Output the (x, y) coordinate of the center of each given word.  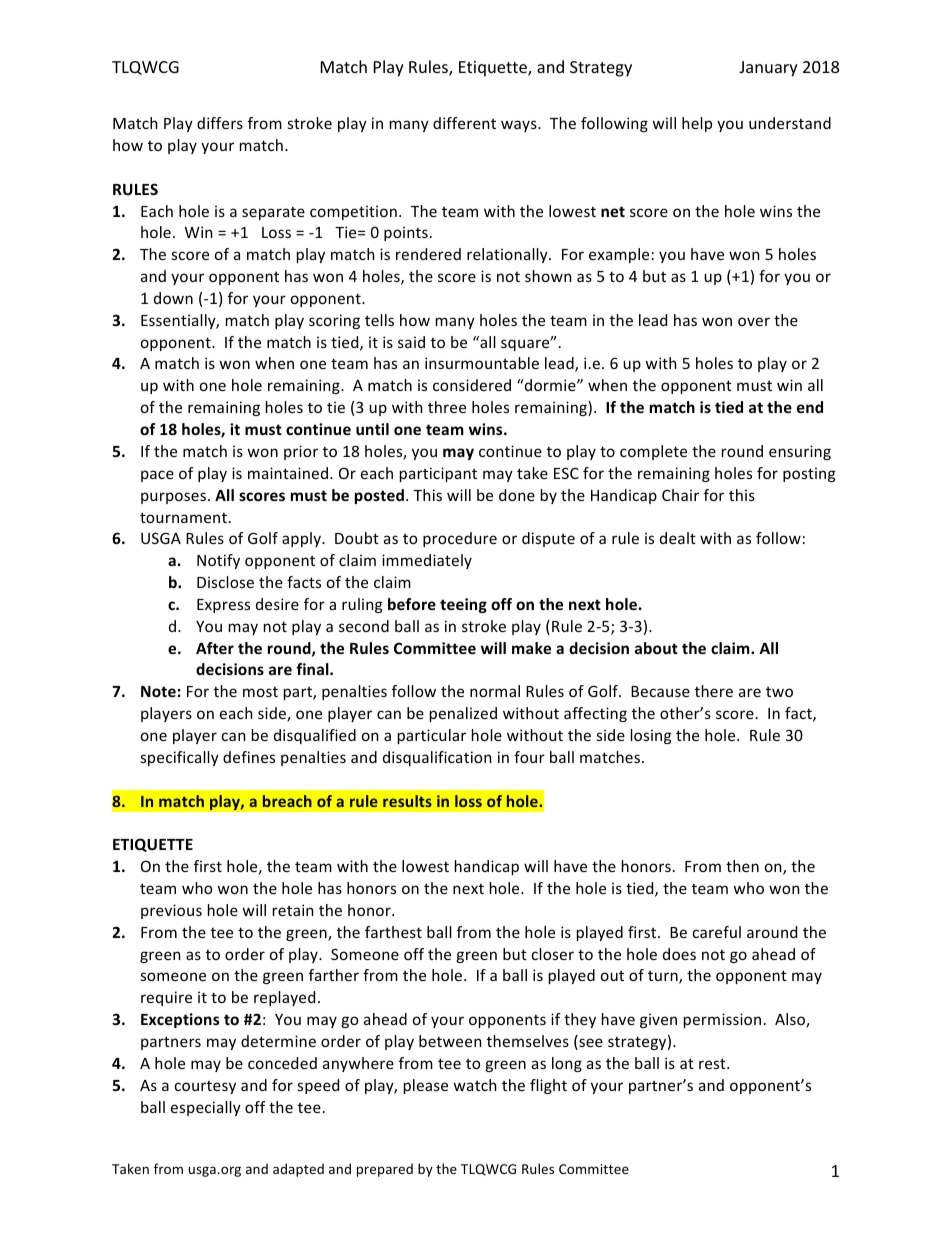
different (464, 123)
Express (223, 606)
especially (206, 1108)
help (697, 124)
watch (475, 1085)
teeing (463, 605)
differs (220, 123)
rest (713, 1063)
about (656, 648)
